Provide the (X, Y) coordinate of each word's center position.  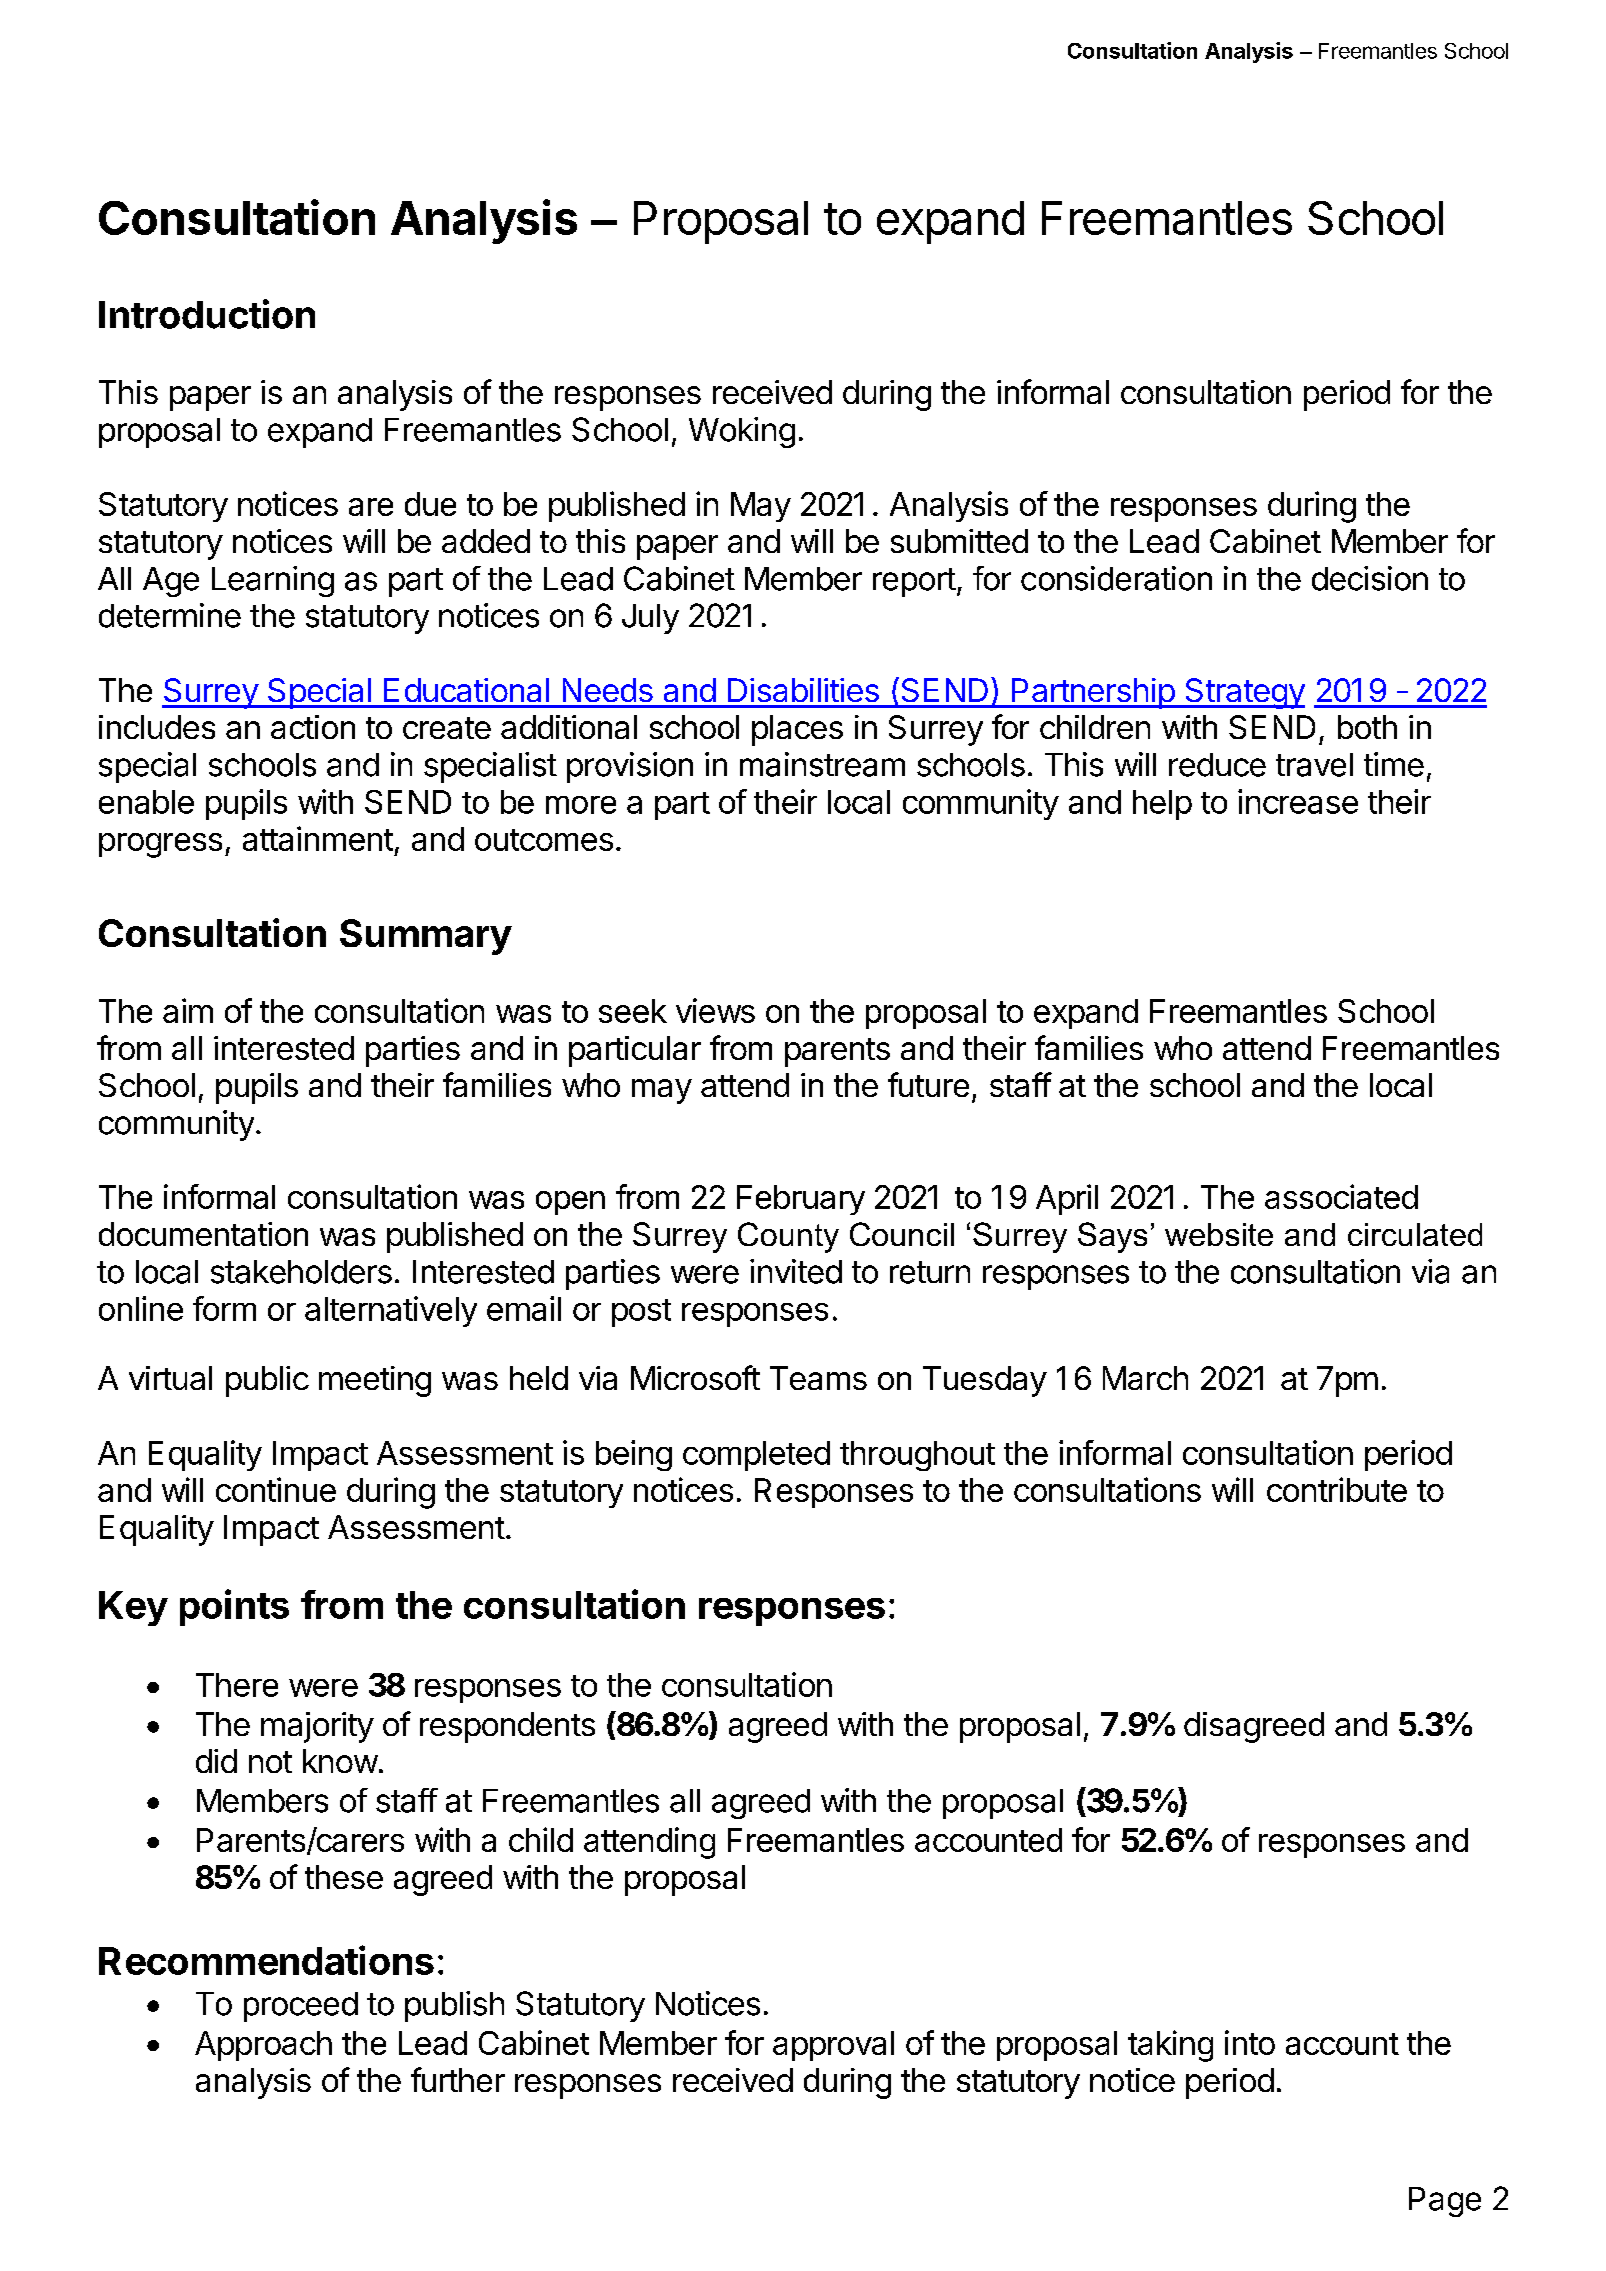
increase (1298, 801)
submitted (959, 541)
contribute (1337, 1489)
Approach (263, 2046)
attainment (318, 838)
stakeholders (301, 1272)
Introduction (207, 314)
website (1219, 1234)
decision (1370, 578)
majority (317, 1727)
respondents (507, 1727)
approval (833, 2046)
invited (796, 1271)
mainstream (822, 764)
